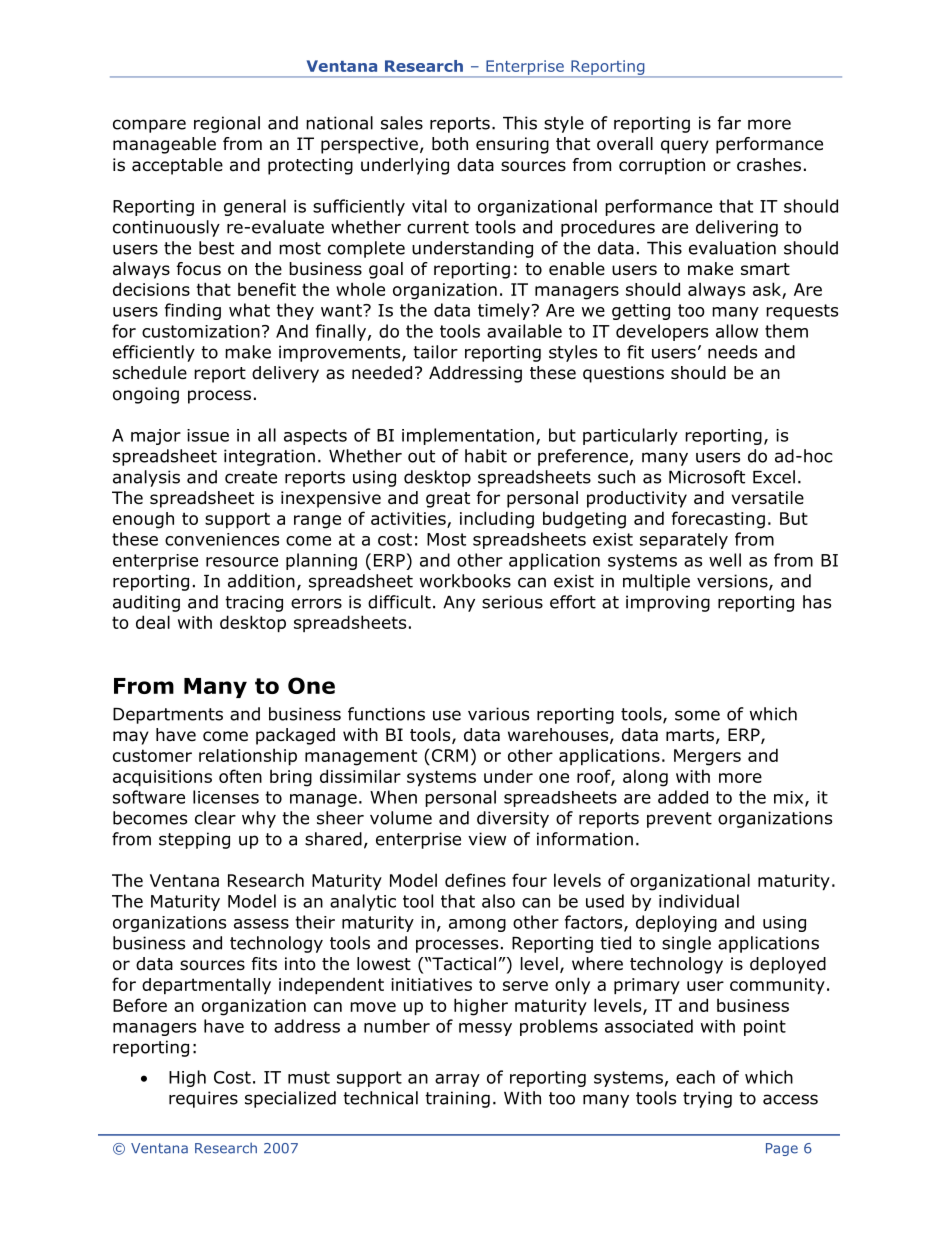  Describe the element at coordinates (450, 144) in the page. I see `both` at that location.
